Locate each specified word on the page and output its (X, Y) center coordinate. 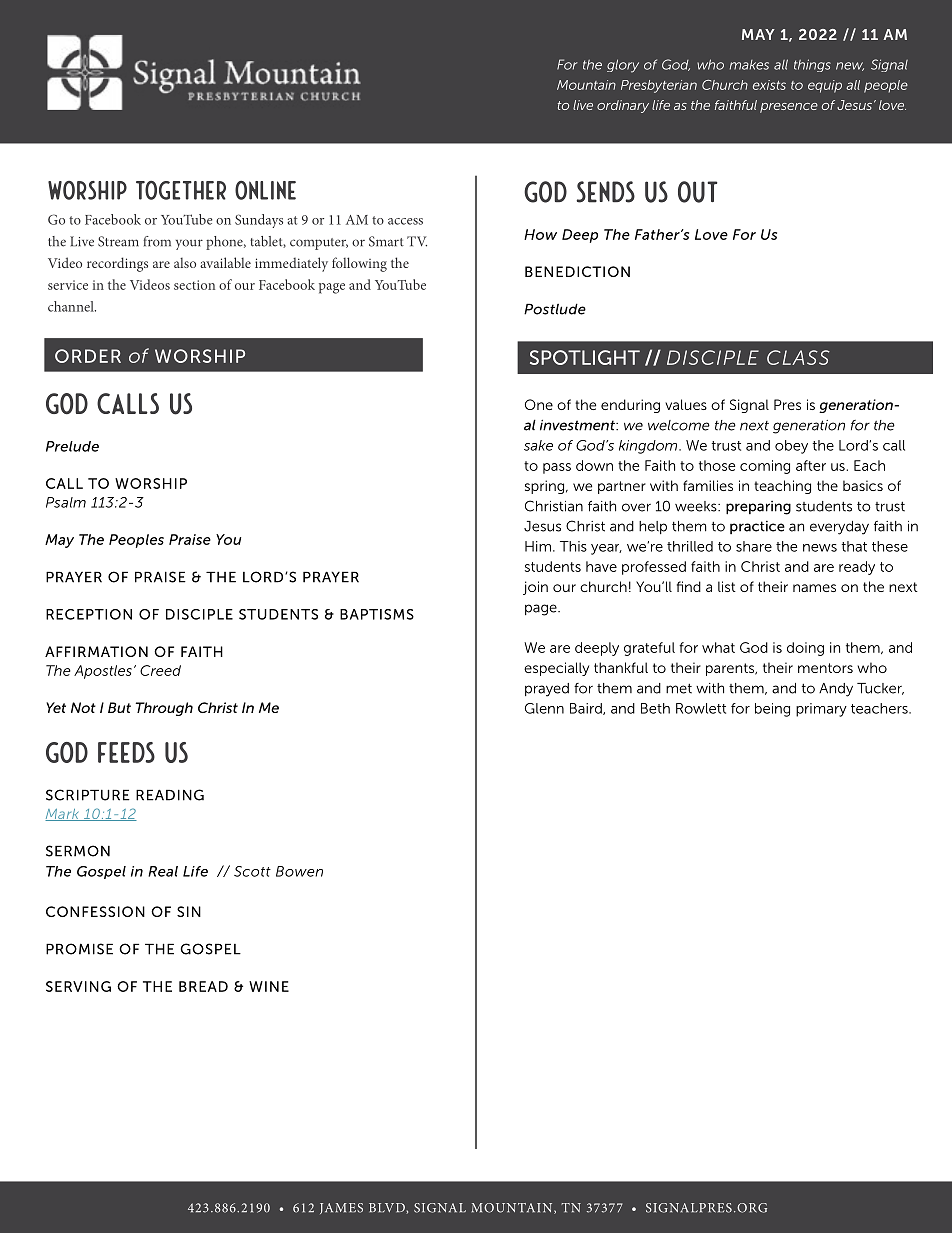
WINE (269, 986)
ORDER (88, 356)
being (772, 710)
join (535, 588)
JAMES (341, 1208)
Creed (160, 670)
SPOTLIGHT (585, 357)
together (181, 190)
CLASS (798, 357)
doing (805, 649)
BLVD (388, 1208)
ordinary (623, 106)
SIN (189, 911)
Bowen (299, 871)
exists (769, 85)
